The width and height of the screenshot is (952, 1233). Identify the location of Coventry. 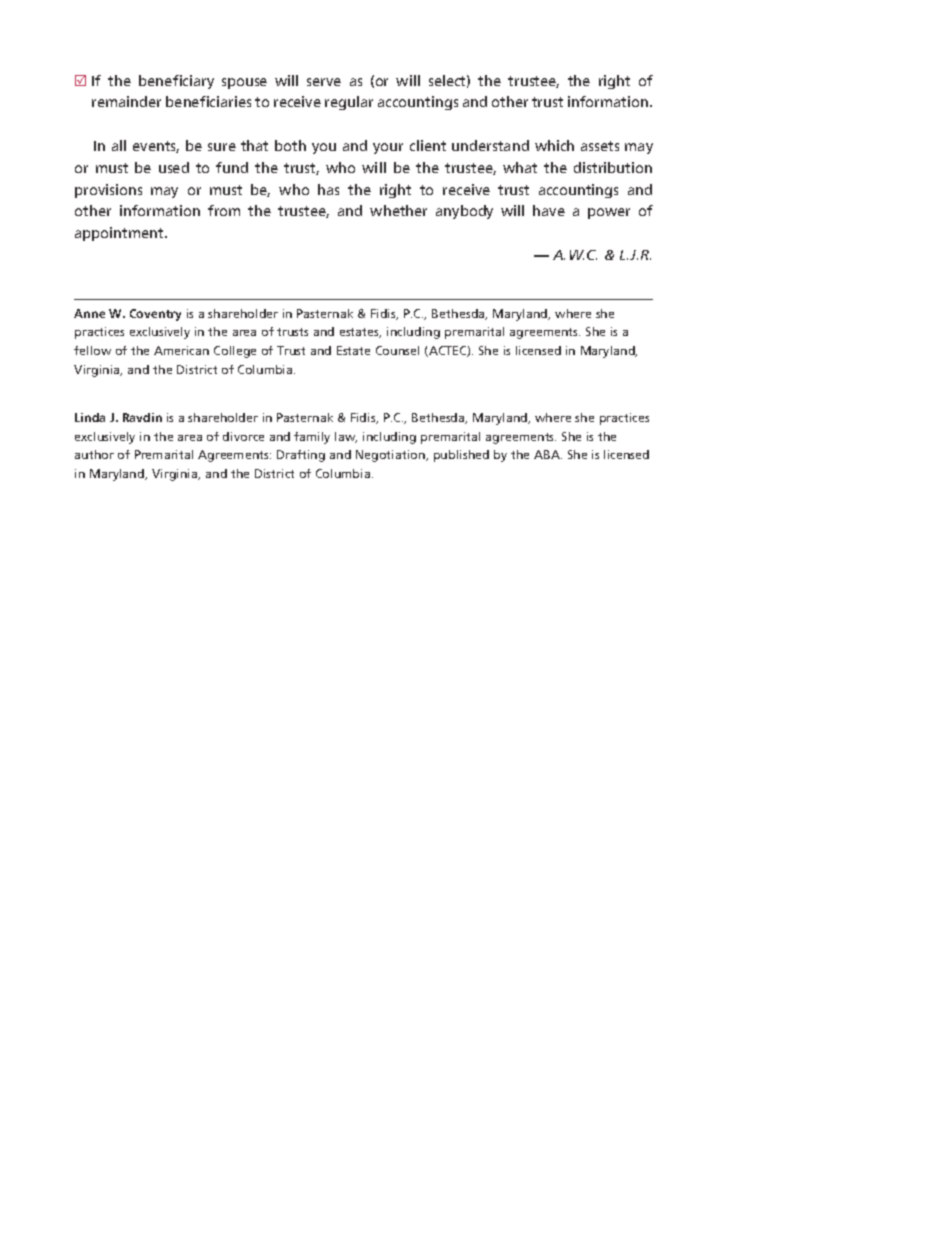
(155, 315).
